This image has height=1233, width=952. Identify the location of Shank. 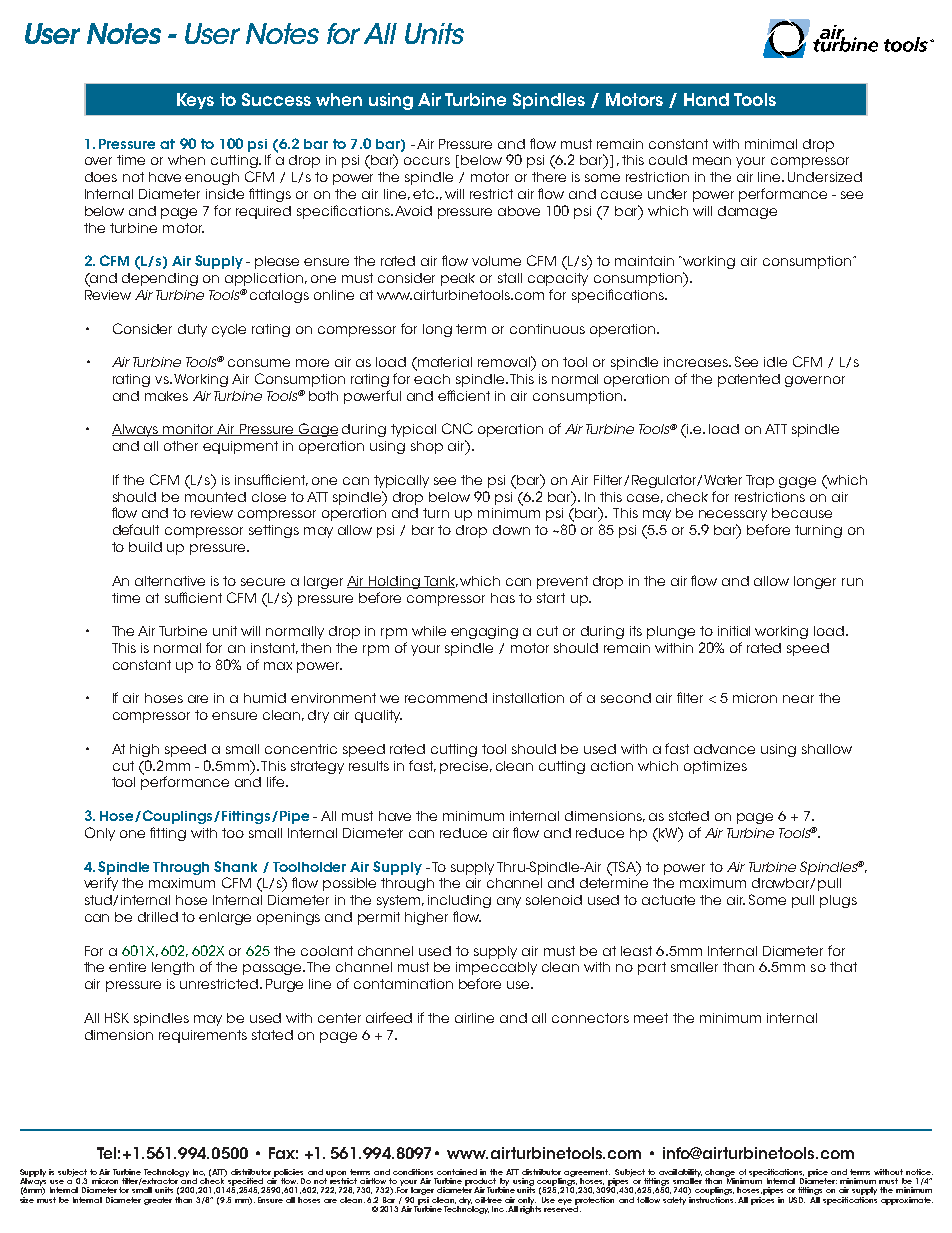
(235, 866).
